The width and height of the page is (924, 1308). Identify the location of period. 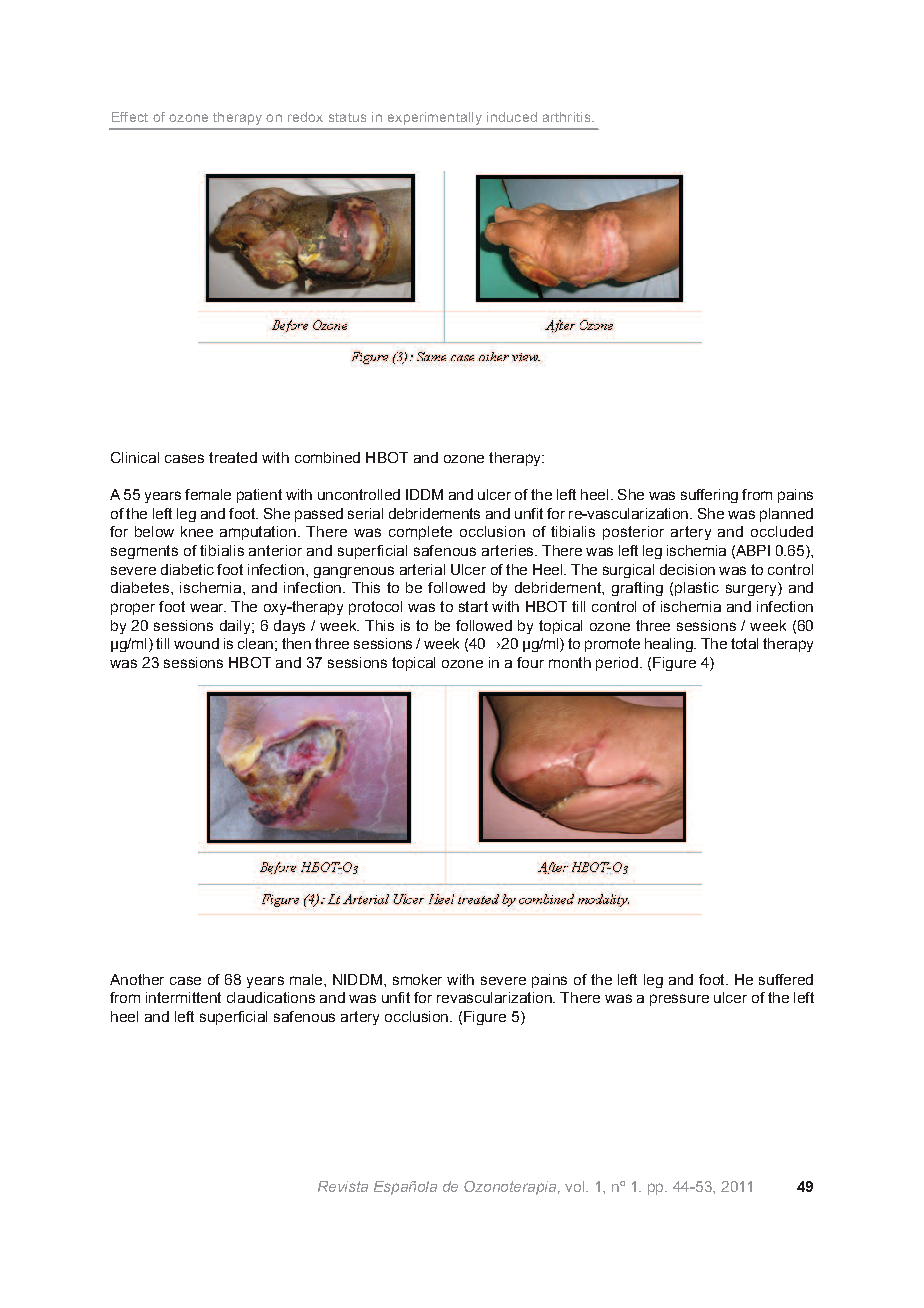
(617, 664).
